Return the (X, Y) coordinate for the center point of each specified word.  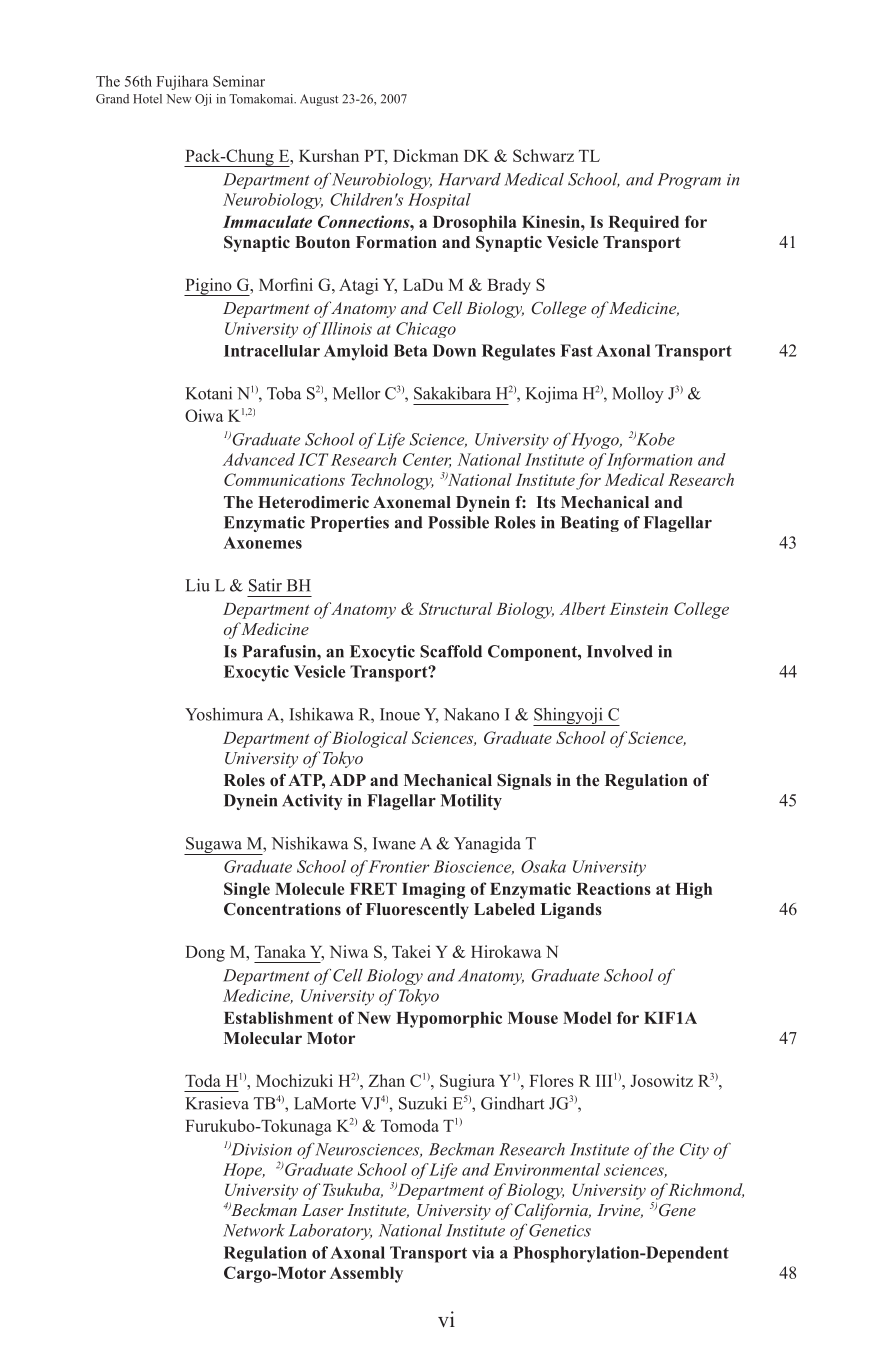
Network (254, 1230)
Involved (620, 651)
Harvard (469, 179)
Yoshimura (224, 714)
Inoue (400, 714)
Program (689, 181)
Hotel (147, 99)
